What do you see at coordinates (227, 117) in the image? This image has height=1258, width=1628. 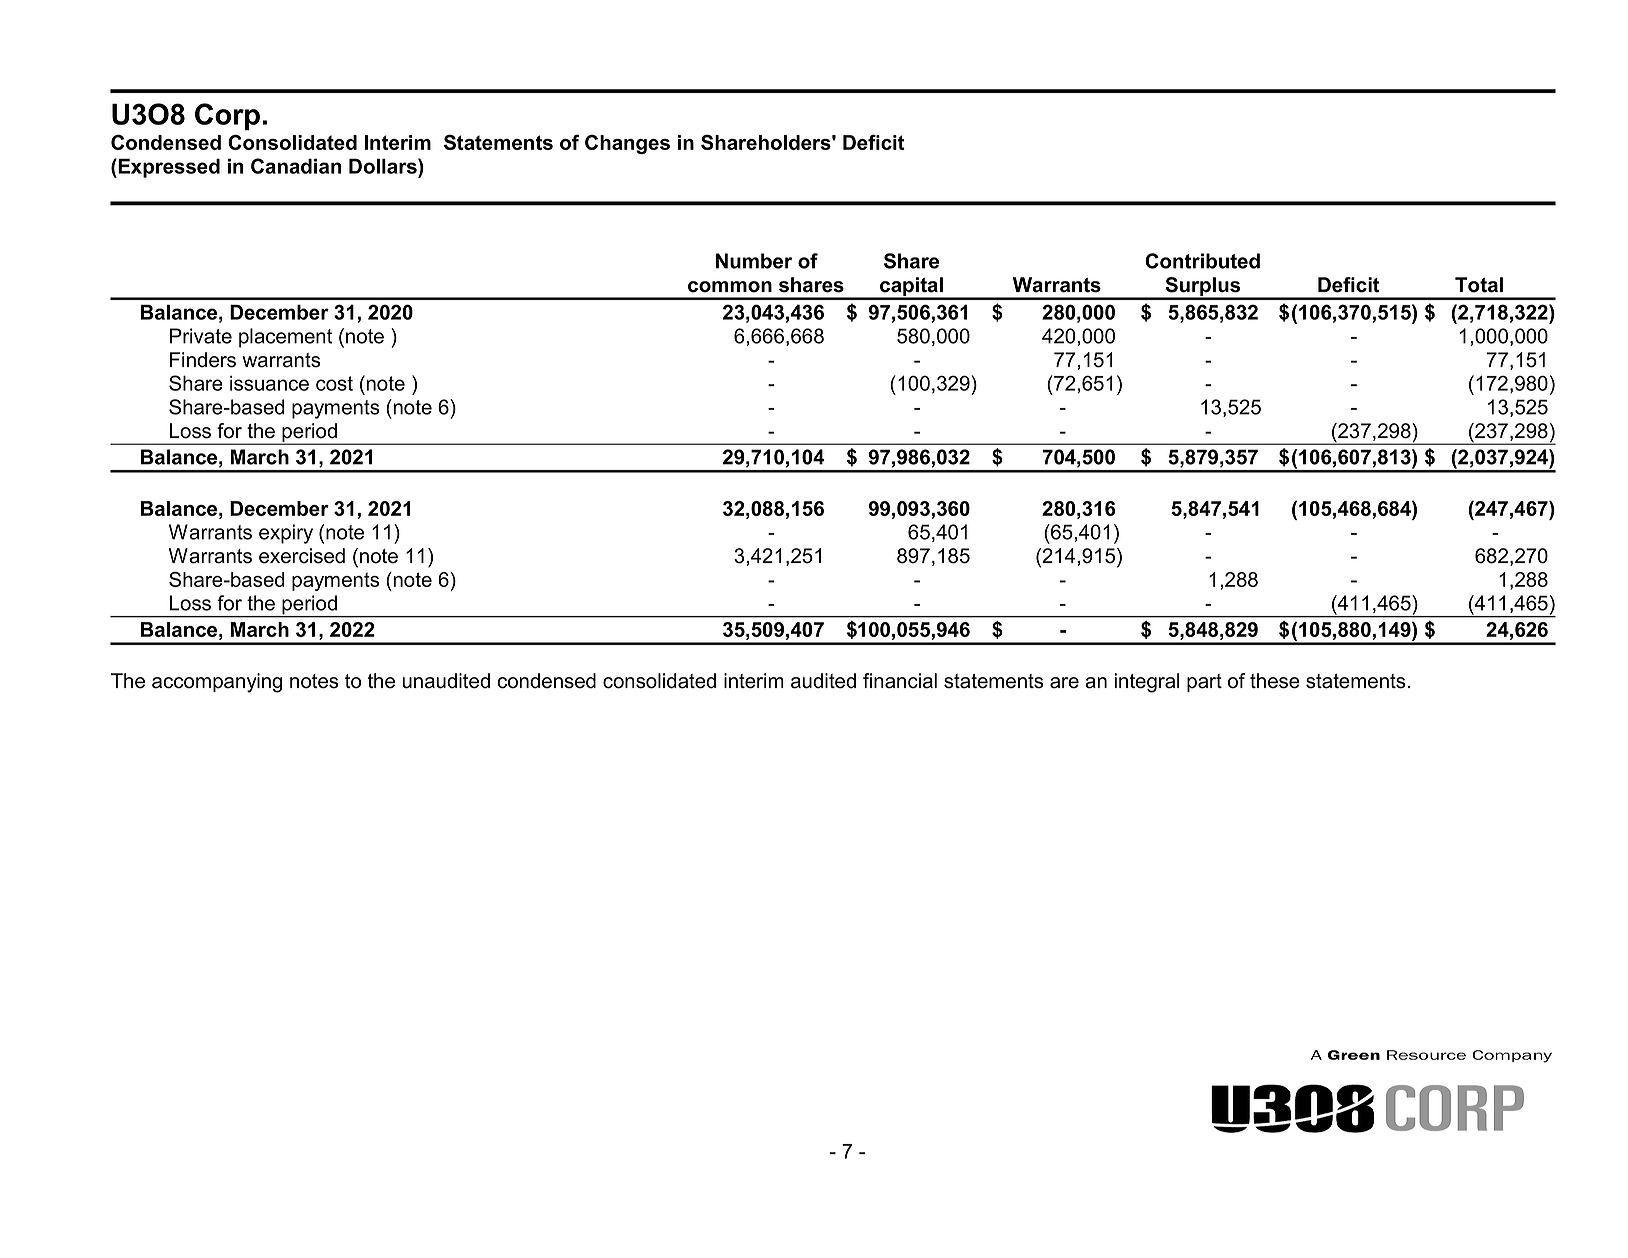 I see `Corp` at bounding box center [227, 117].
